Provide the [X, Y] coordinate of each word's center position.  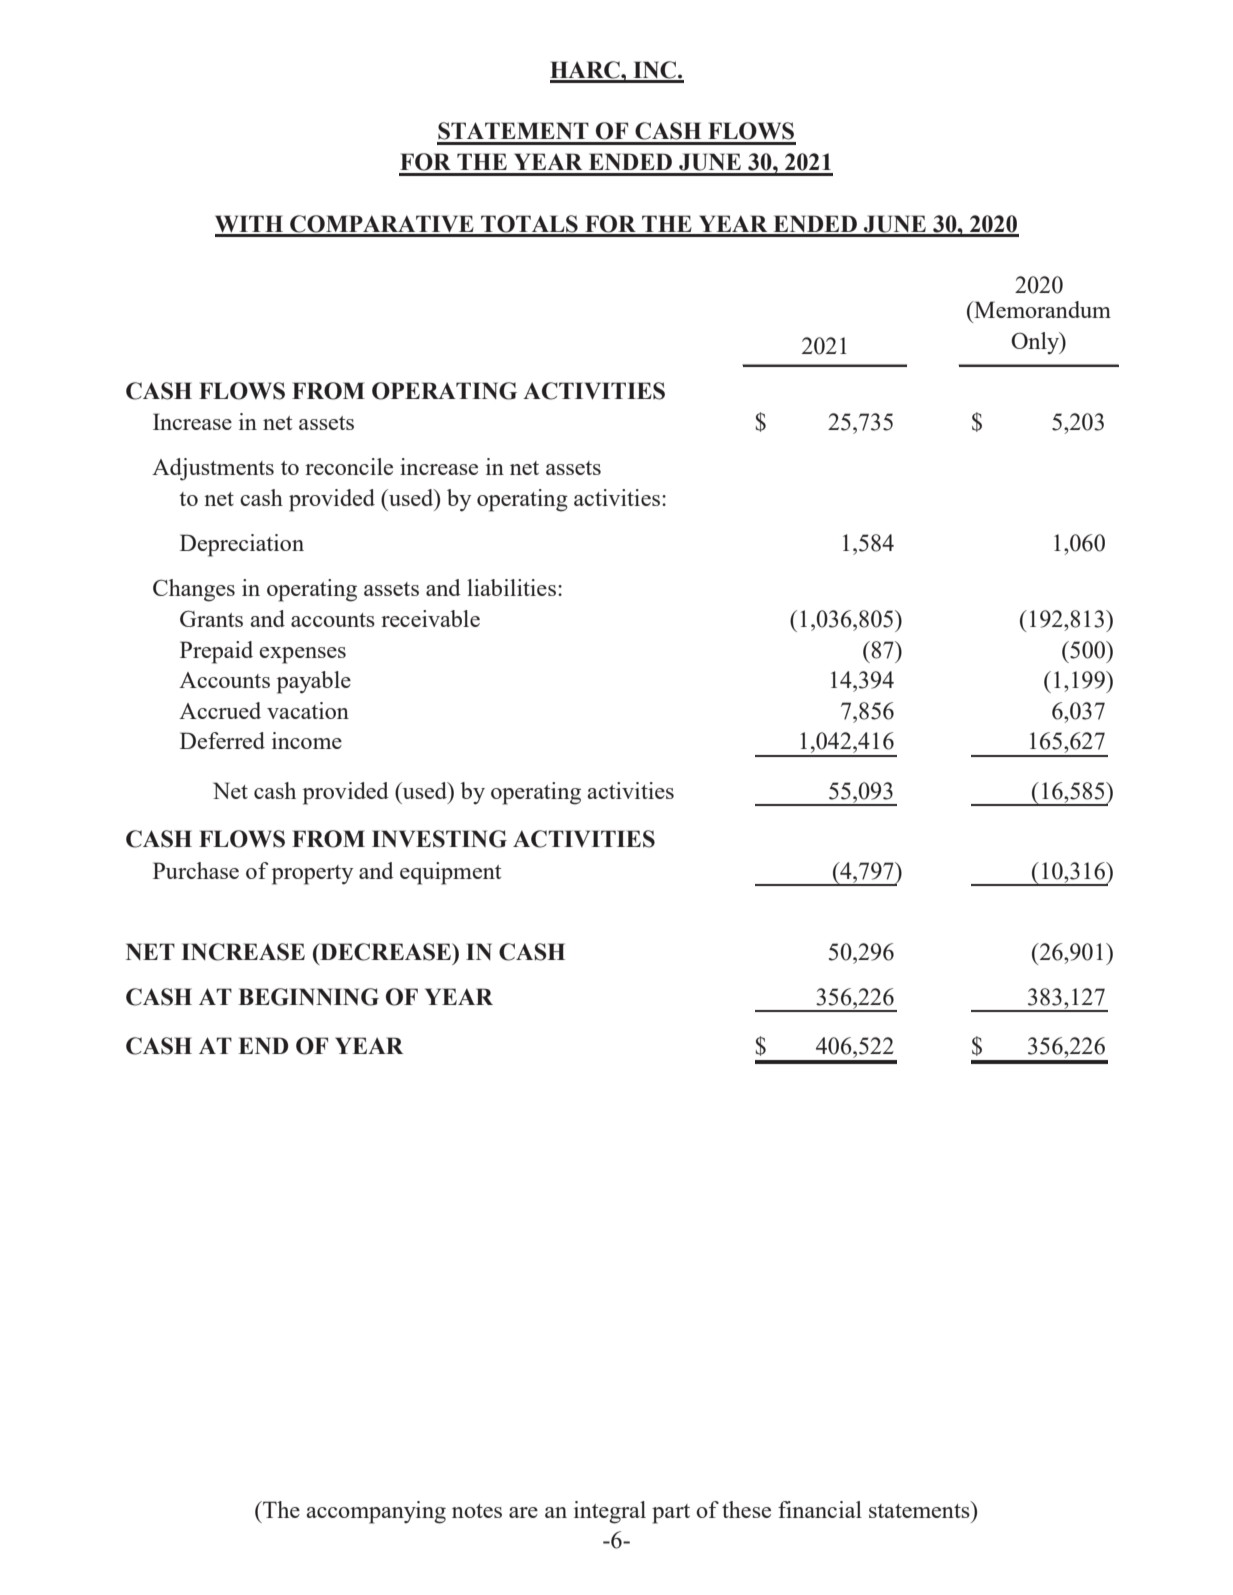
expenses [302, 655]
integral [610, 1512]
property [312, 875]
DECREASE [385, 952]
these [746, 1509]
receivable [430, 618]
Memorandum [1041, 309]
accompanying [376, 1512]
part [671, 1514]
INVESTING [439, 839]
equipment [450, 873]
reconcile [349, 466]
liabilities [511, 587]
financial [820, 1509]
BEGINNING [308, 997]
